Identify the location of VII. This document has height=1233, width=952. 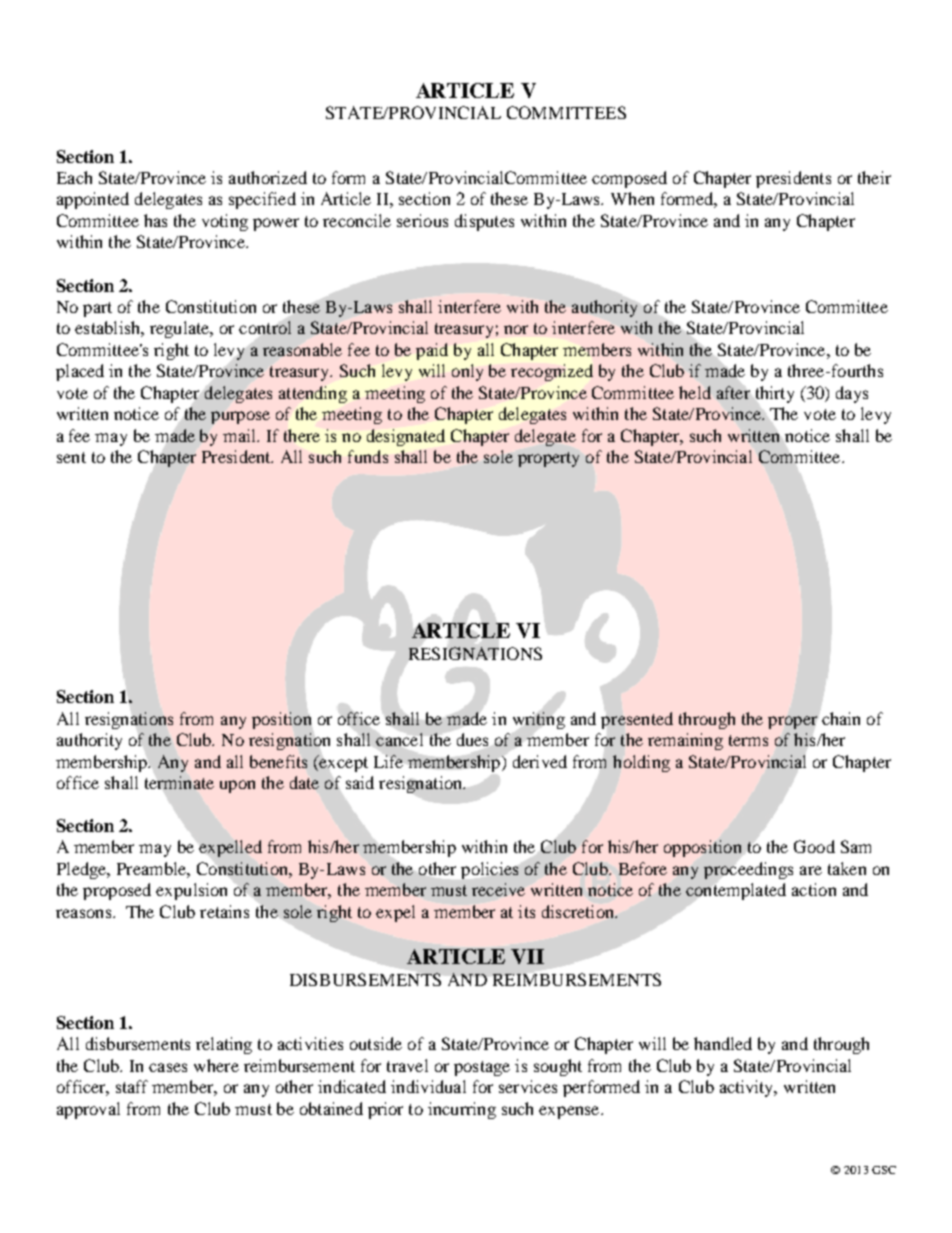
(527, 956).
